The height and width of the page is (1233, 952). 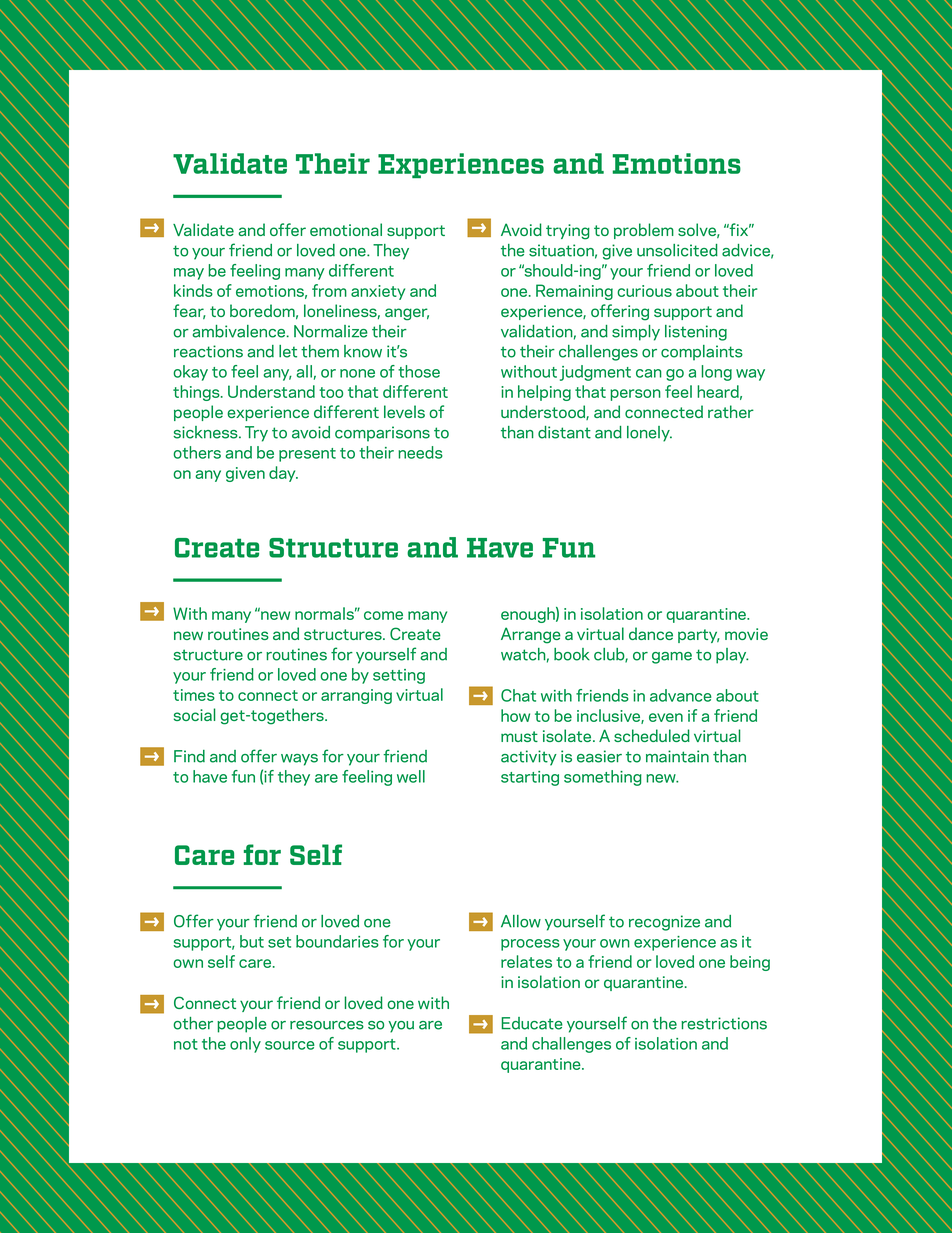 I want to click on anger, so click(x=407, y=314).
